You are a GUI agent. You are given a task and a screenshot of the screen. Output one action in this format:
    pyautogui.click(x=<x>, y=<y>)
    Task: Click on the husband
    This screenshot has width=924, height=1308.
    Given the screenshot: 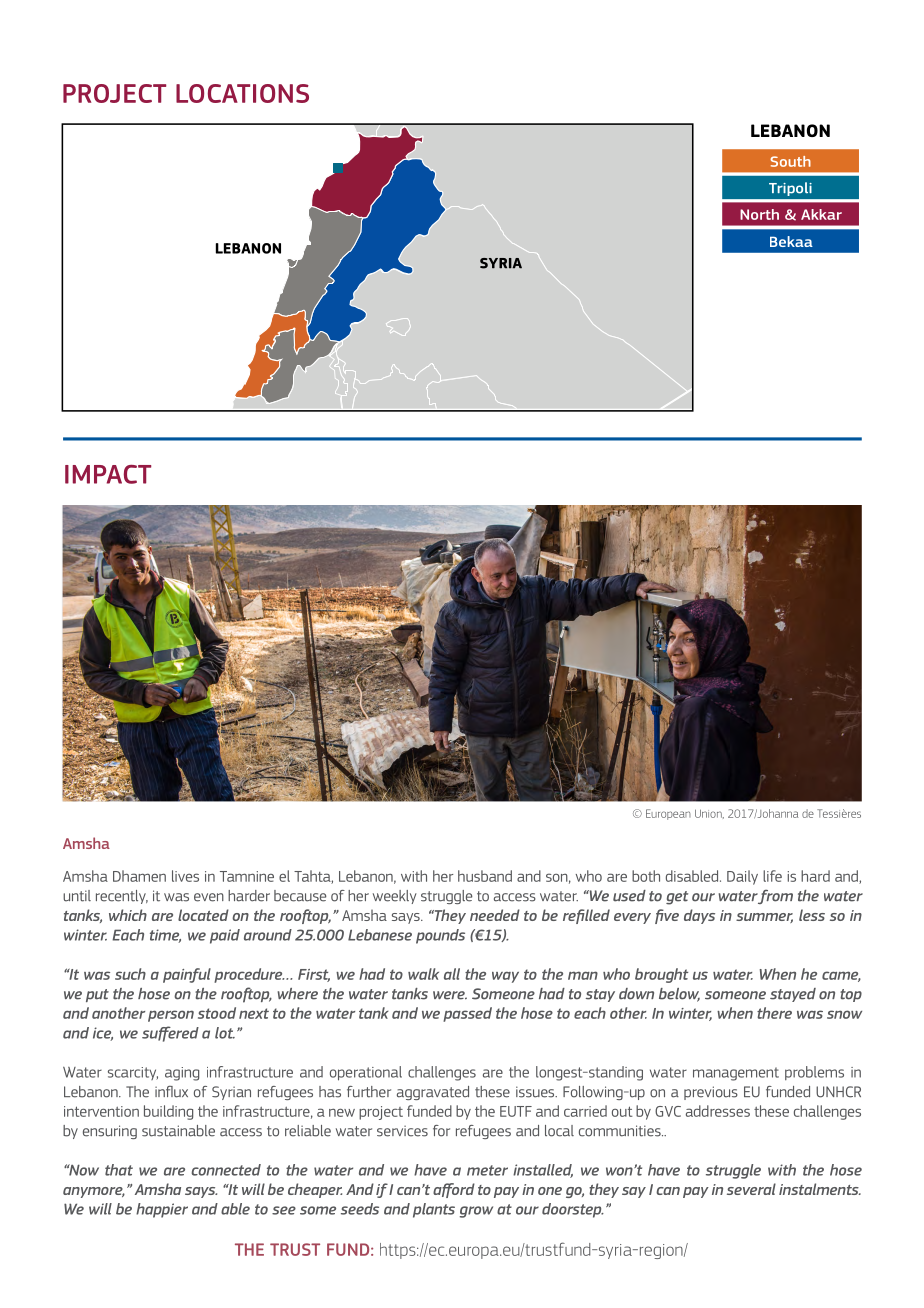 What is the action you would take?
    pyautogui.click(x=485, y=876)
